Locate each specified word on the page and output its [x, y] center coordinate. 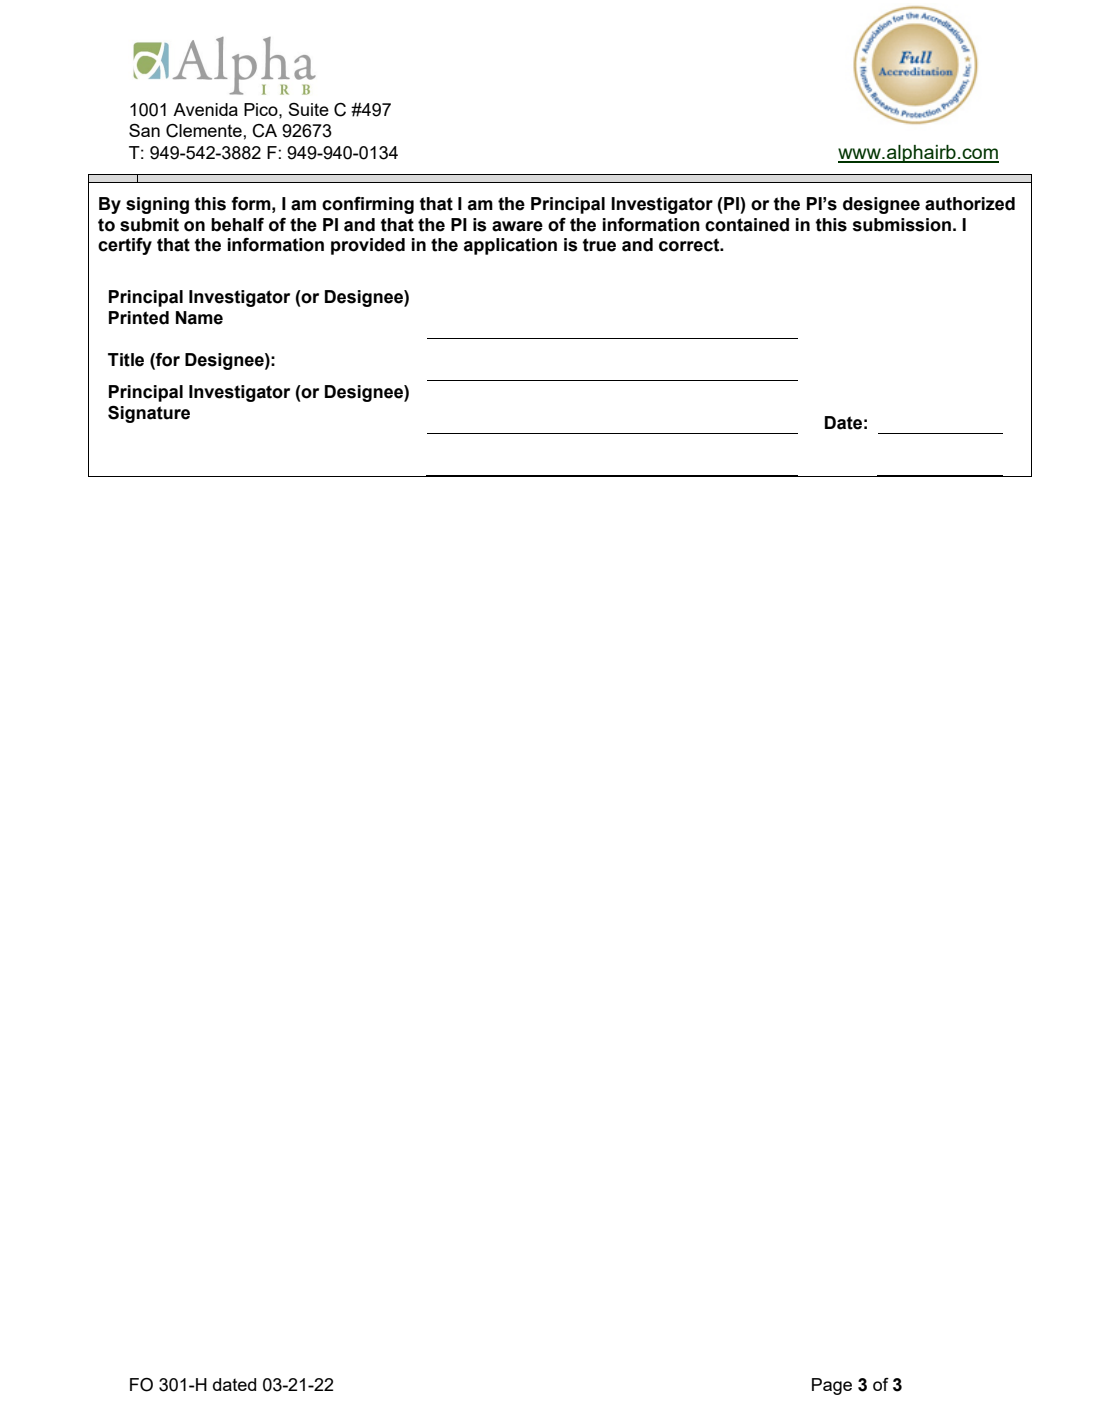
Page [832, 1386]
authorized [970, 204]
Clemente [205, 131]
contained [747, 225]
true [599, 245]
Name [199, 318]
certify [125, 246]
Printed [139, 318]
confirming [368, 205]
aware [517, 226]
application [510, 246]
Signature [149, 414]
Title [126, 360]
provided [368, 246]
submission [901, 225]
